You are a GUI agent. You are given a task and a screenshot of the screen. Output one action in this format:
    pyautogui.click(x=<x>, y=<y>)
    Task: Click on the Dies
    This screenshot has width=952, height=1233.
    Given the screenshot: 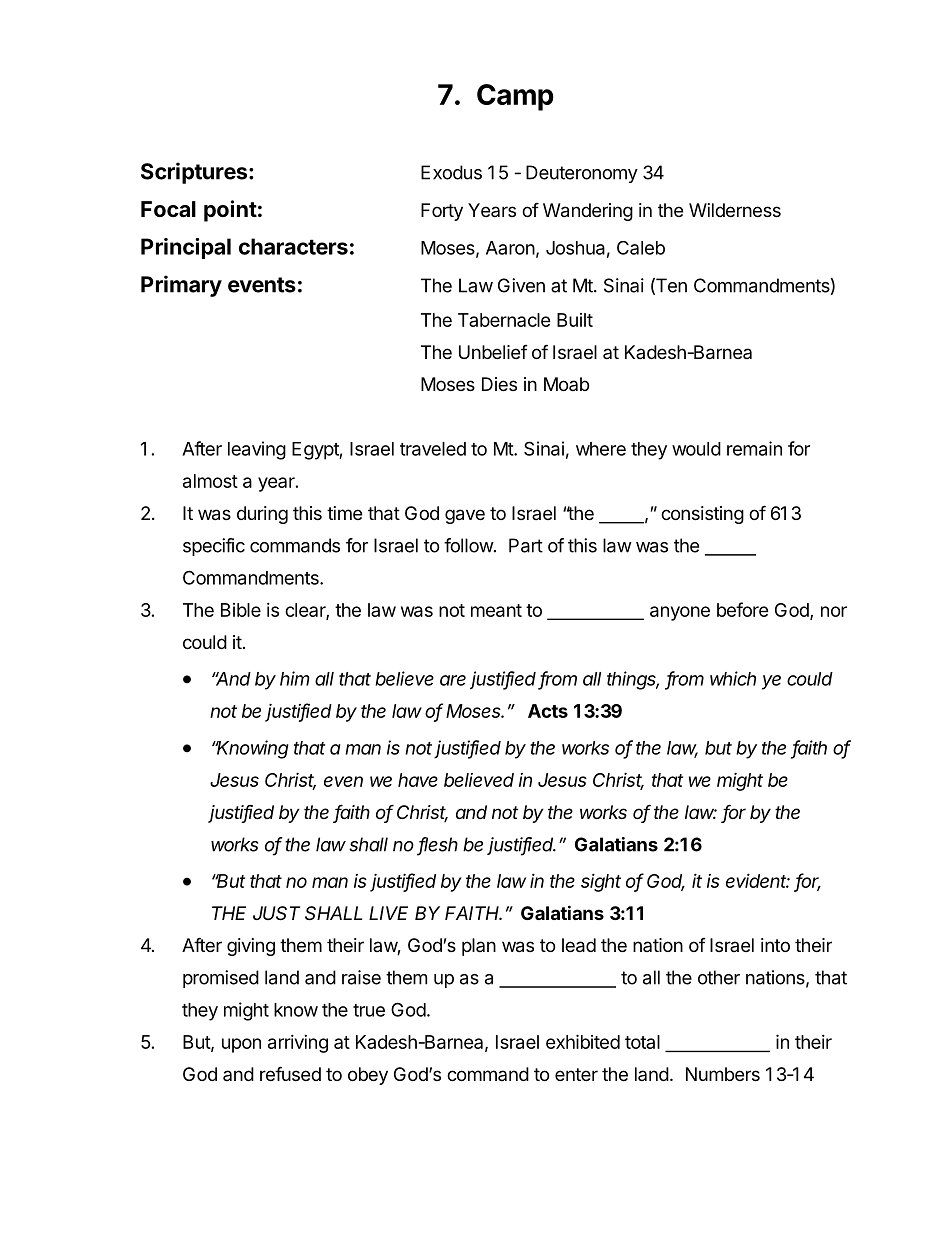 What is the action you would take?
    pyautogui.click(x=499, y=384)
